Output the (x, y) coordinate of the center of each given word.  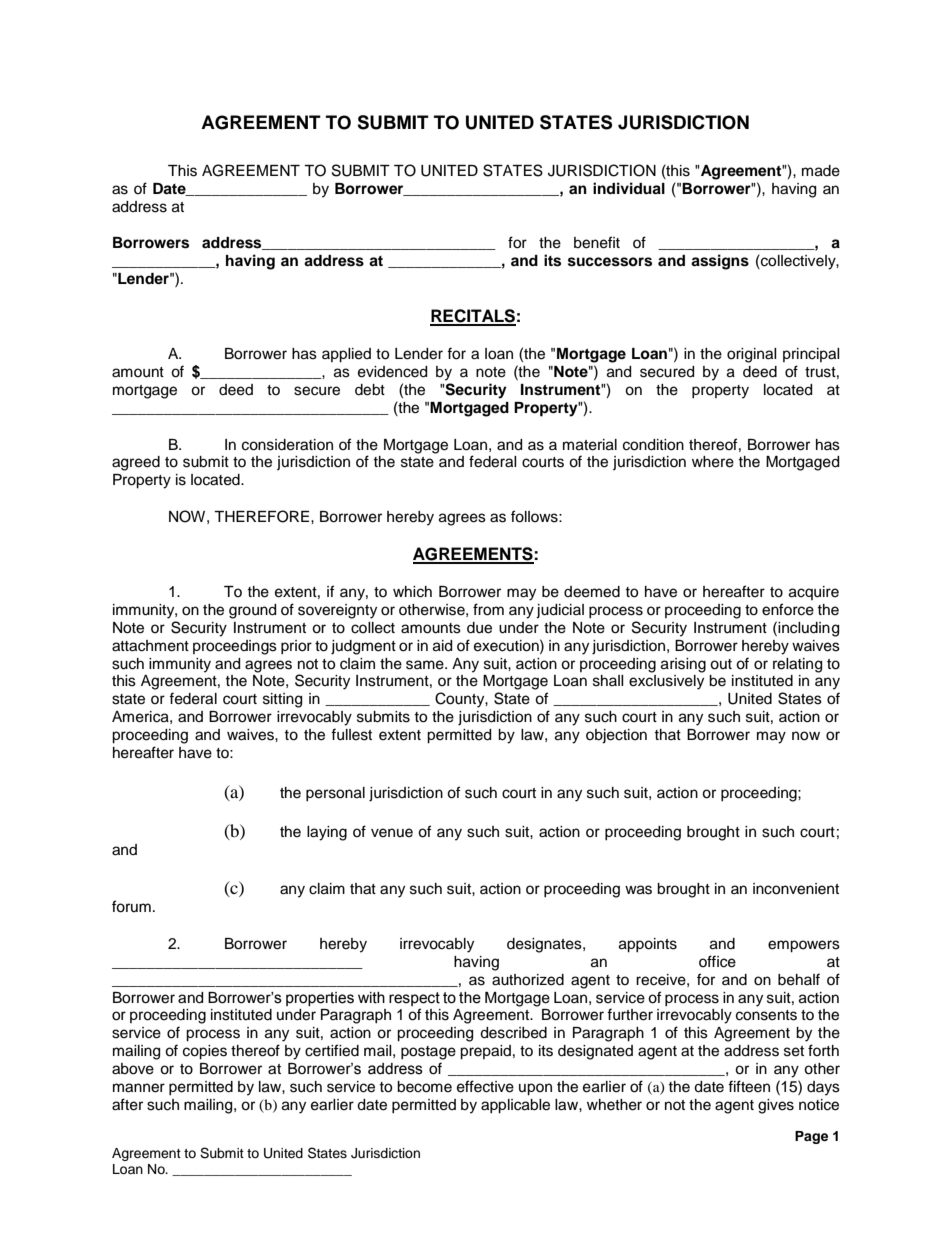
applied (346, 355)
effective (485, 1086)
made (821, 171)
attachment (150, 646)
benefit (597, 242)
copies (205, 1052)
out (721, 664)
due (479, 628)
